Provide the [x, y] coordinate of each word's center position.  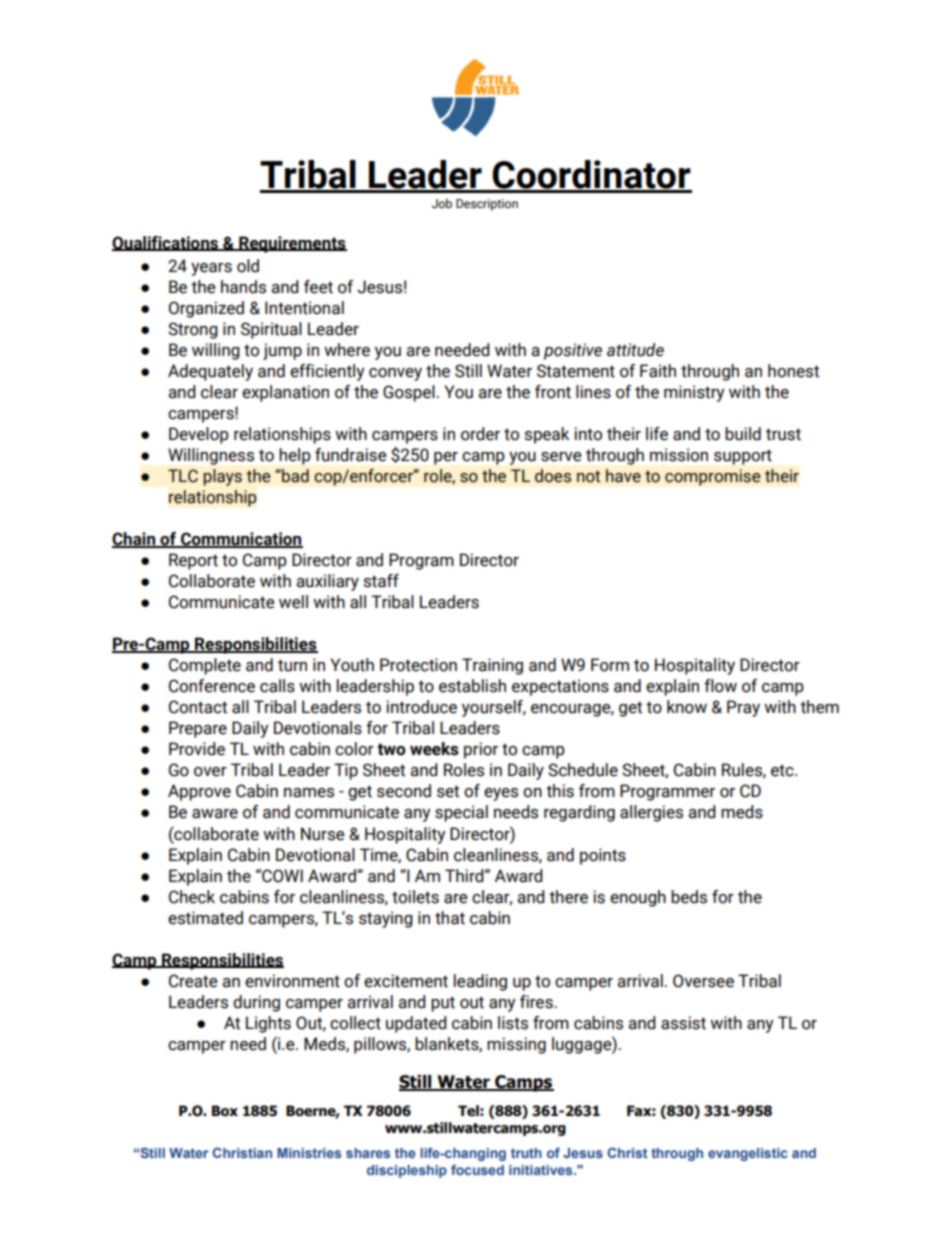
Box [225, 1111]
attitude [635, 350]
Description [487, 205]
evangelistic [747, 1154]
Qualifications [166, 243]
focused [477, 1169]
